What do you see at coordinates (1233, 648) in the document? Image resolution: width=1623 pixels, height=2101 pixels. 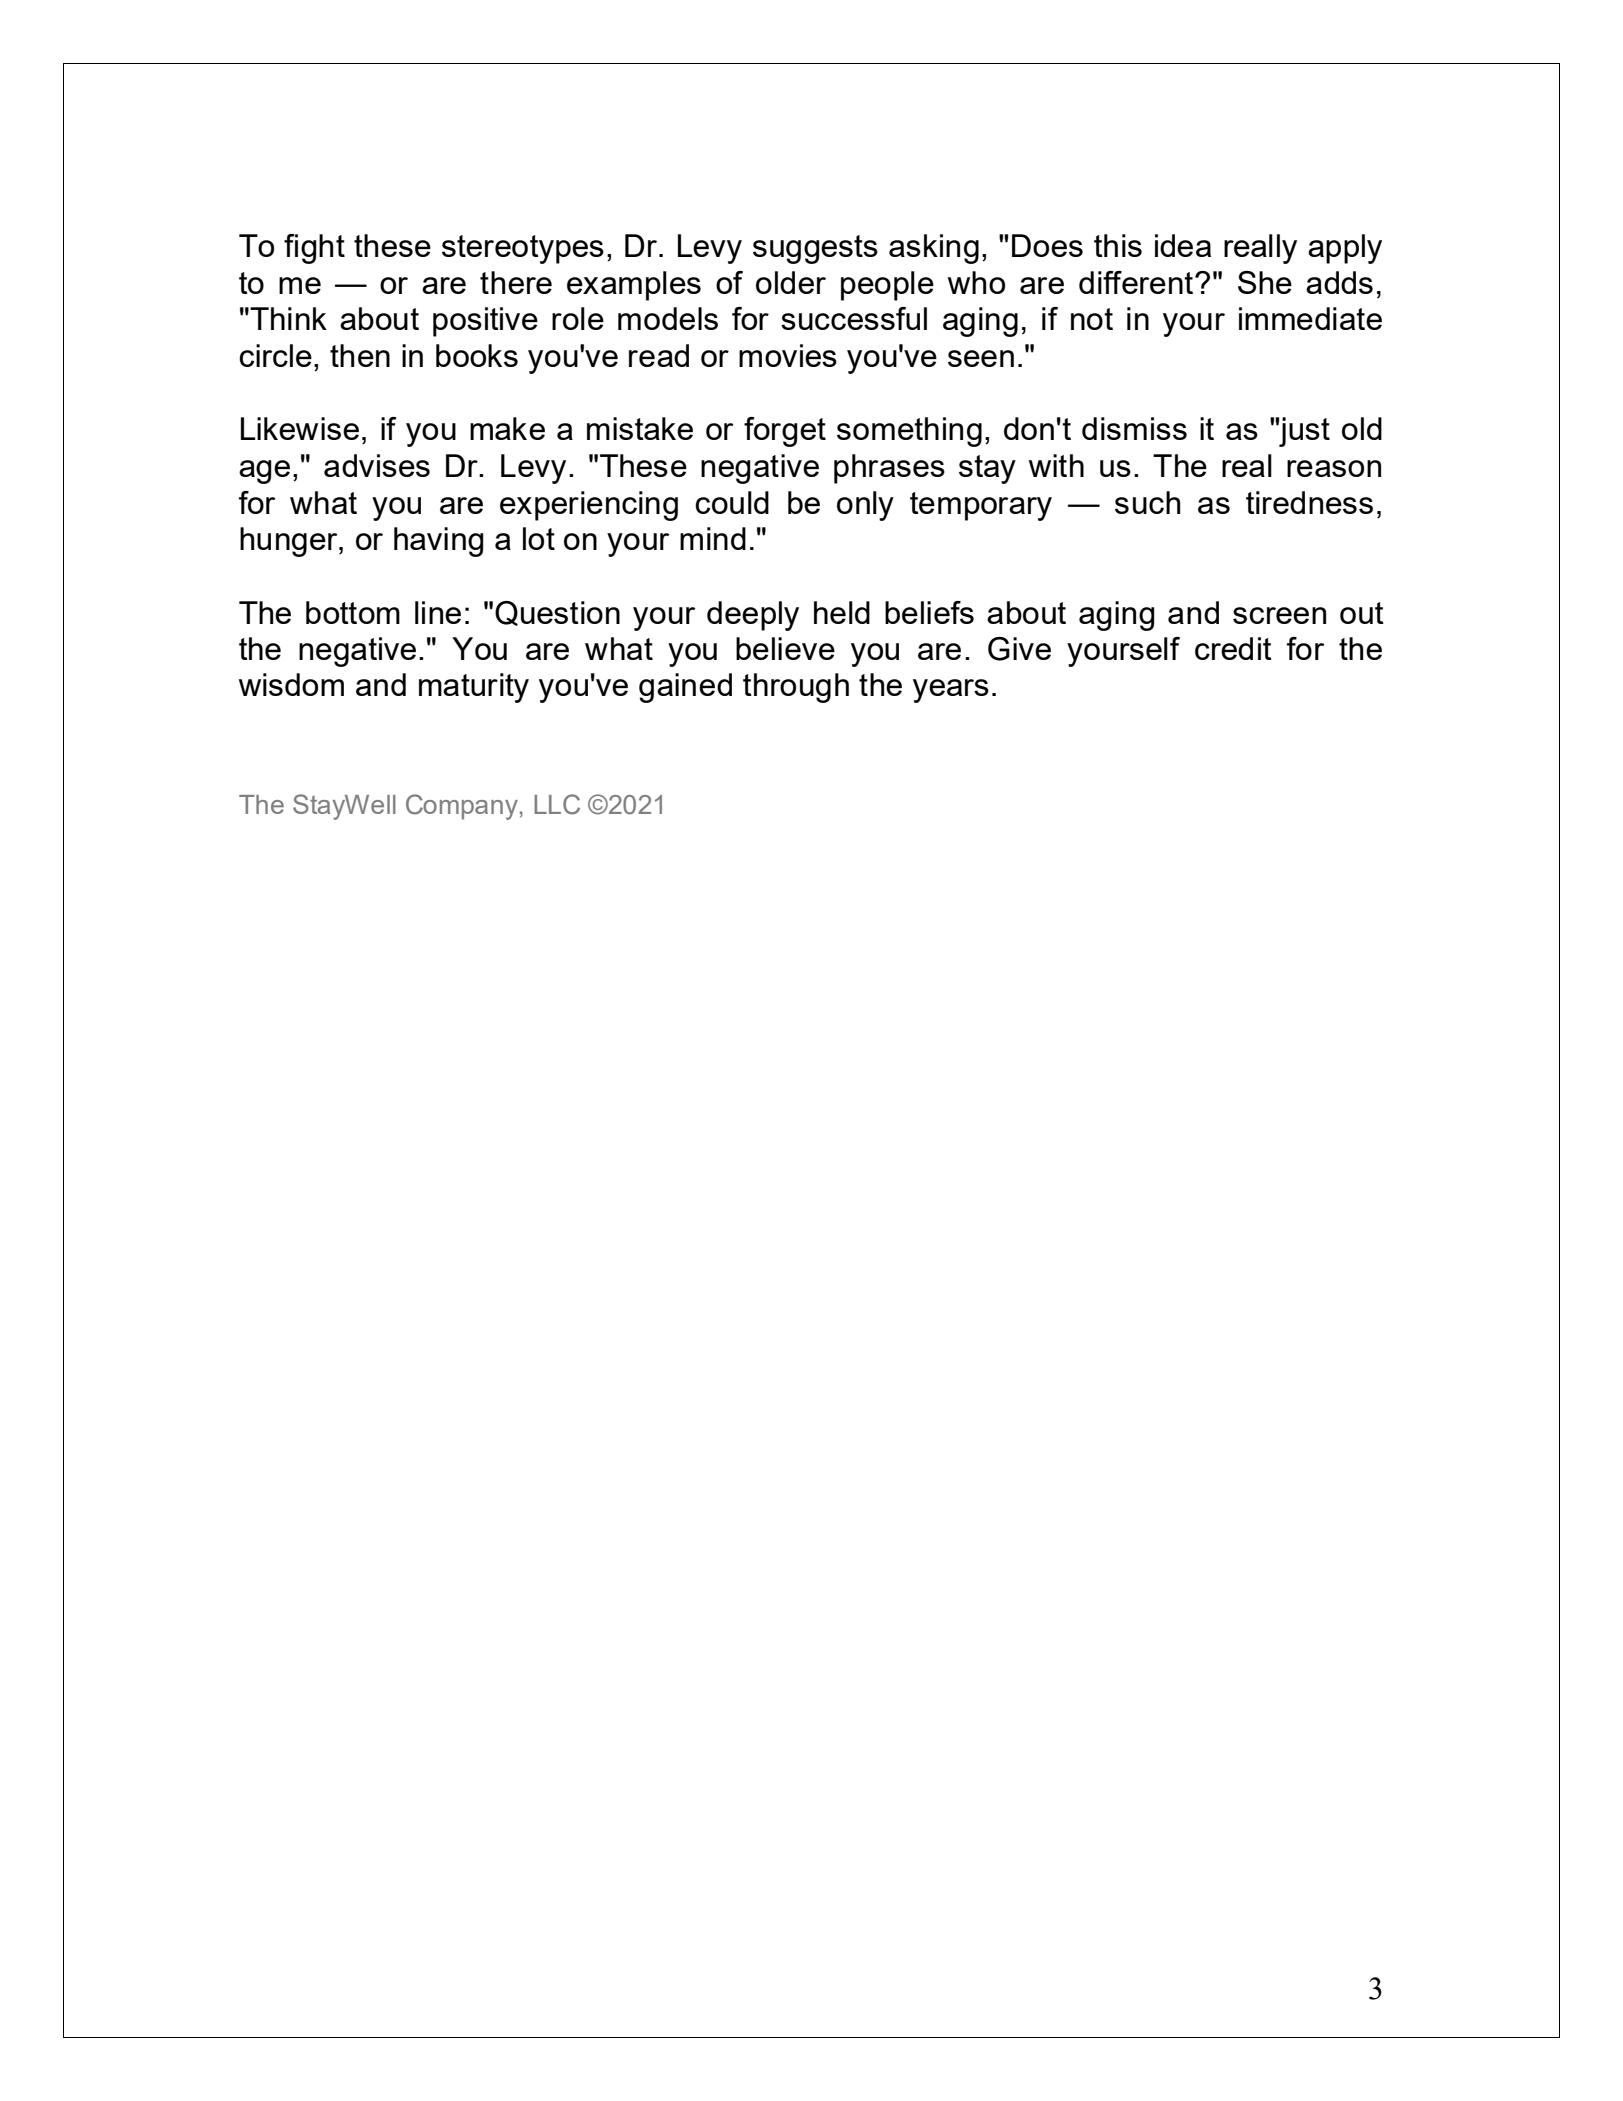 I see `credit` at bounding box center [1233, 648].
